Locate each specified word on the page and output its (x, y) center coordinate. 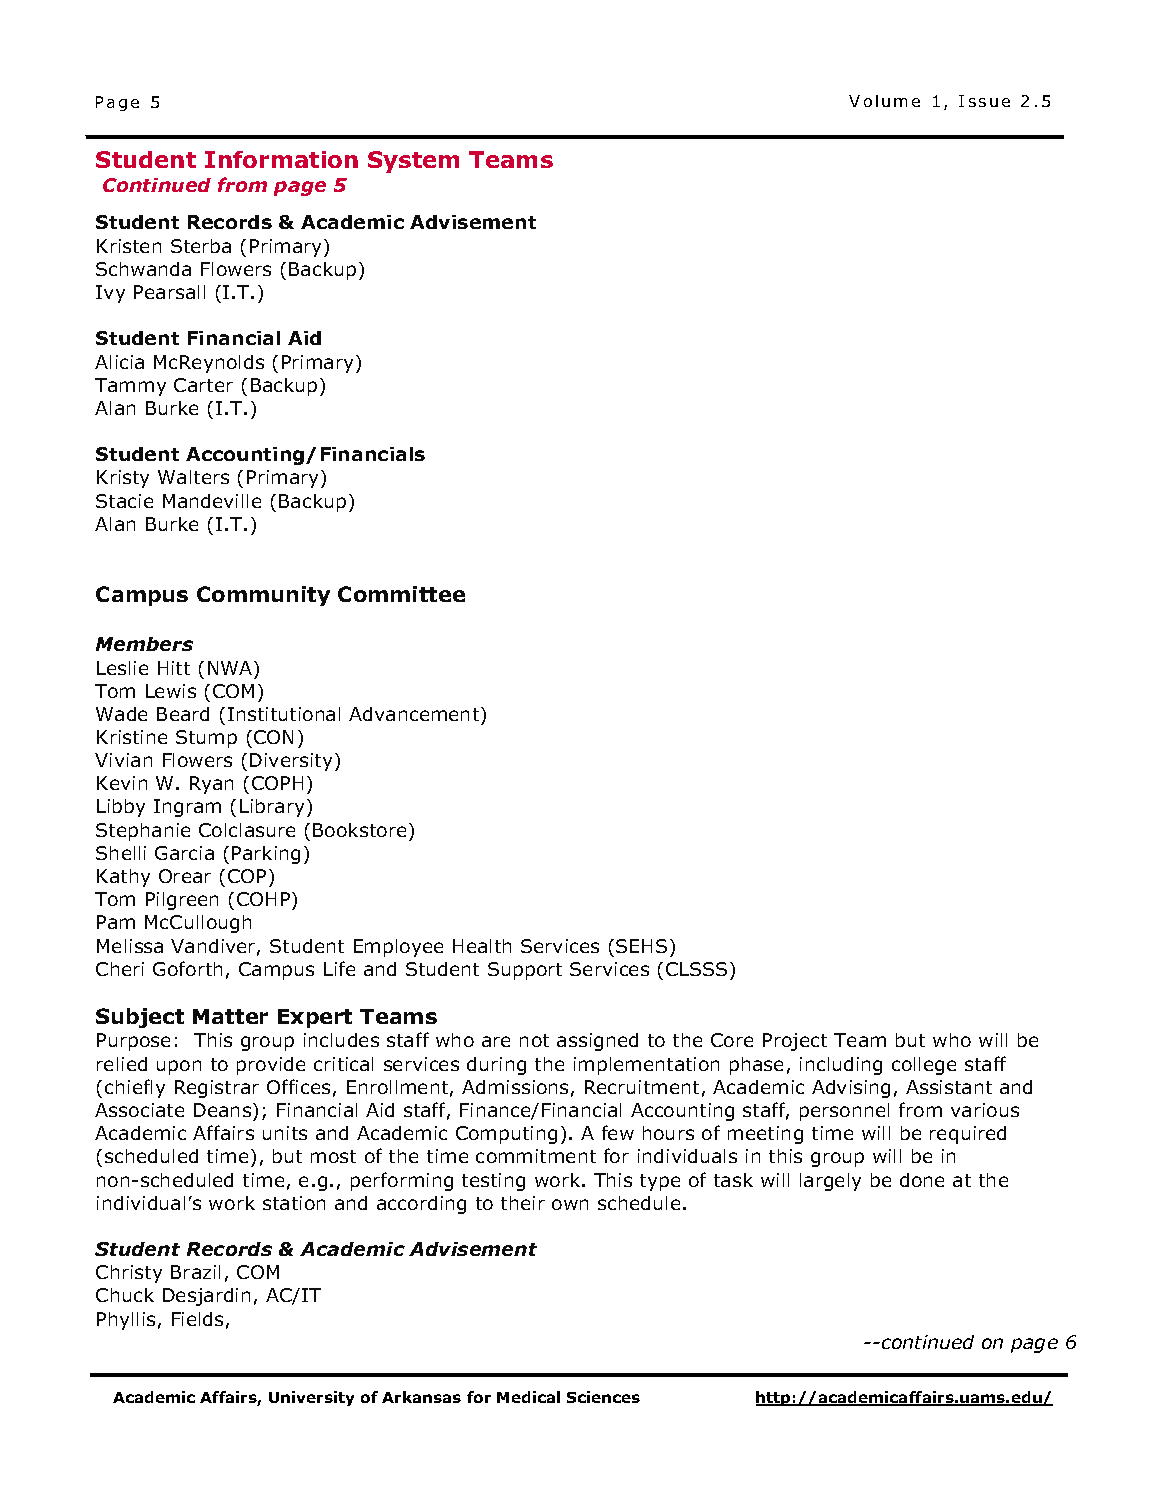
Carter (203, 385)
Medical (528, 1397)
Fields (197, 1319)
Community (263, 596)
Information (281, 159)
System (413, 162)
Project (795, 1042)
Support (525, 971)
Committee (401, 594)
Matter (230, 1016)
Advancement (415, 714)
